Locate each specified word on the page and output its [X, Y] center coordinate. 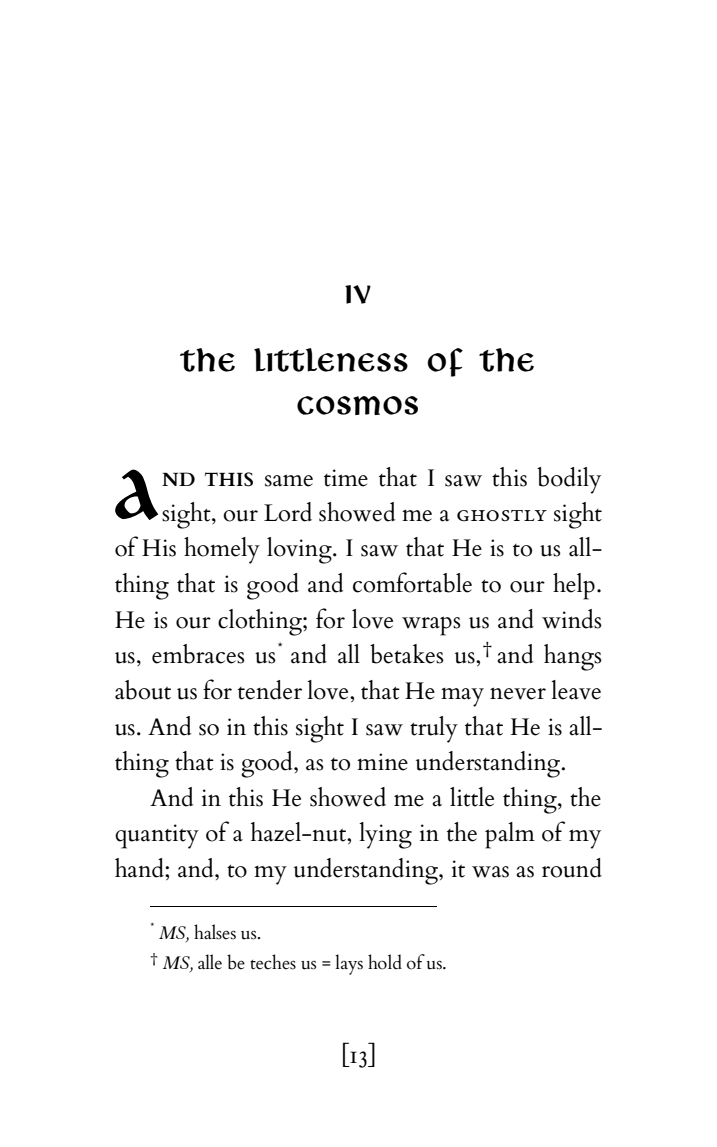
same [289, 480]
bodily [569, 480]
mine [382, 762]
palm [510, 835]
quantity [157, 836]
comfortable [412, 582]
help [574, 586]
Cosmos [357, 405]
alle [210, 962]
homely [222, 550]
